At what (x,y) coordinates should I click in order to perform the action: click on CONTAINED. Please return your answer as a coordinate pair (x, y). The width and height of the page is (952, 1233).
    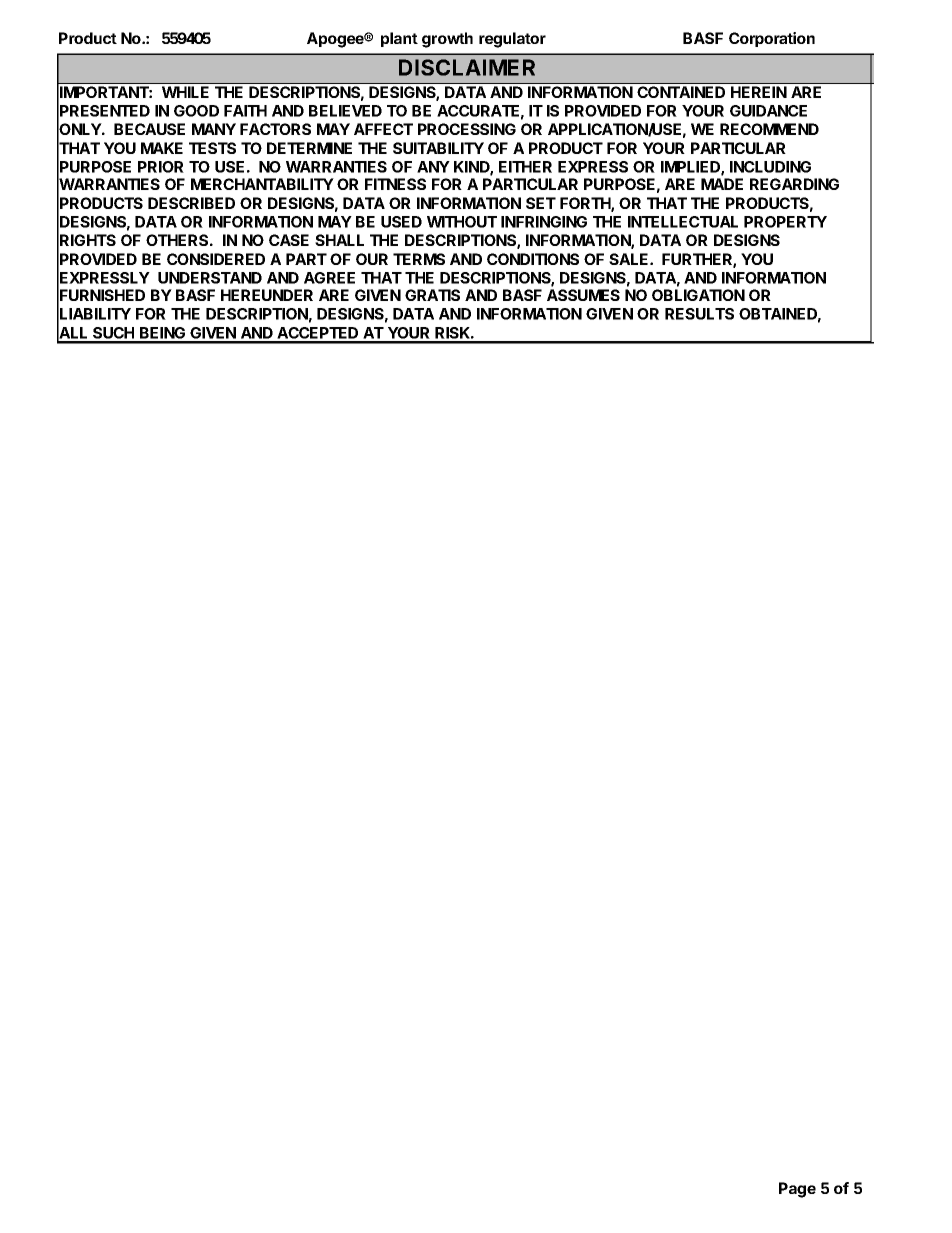
    Looking at the image, I should click on (681, 92).
